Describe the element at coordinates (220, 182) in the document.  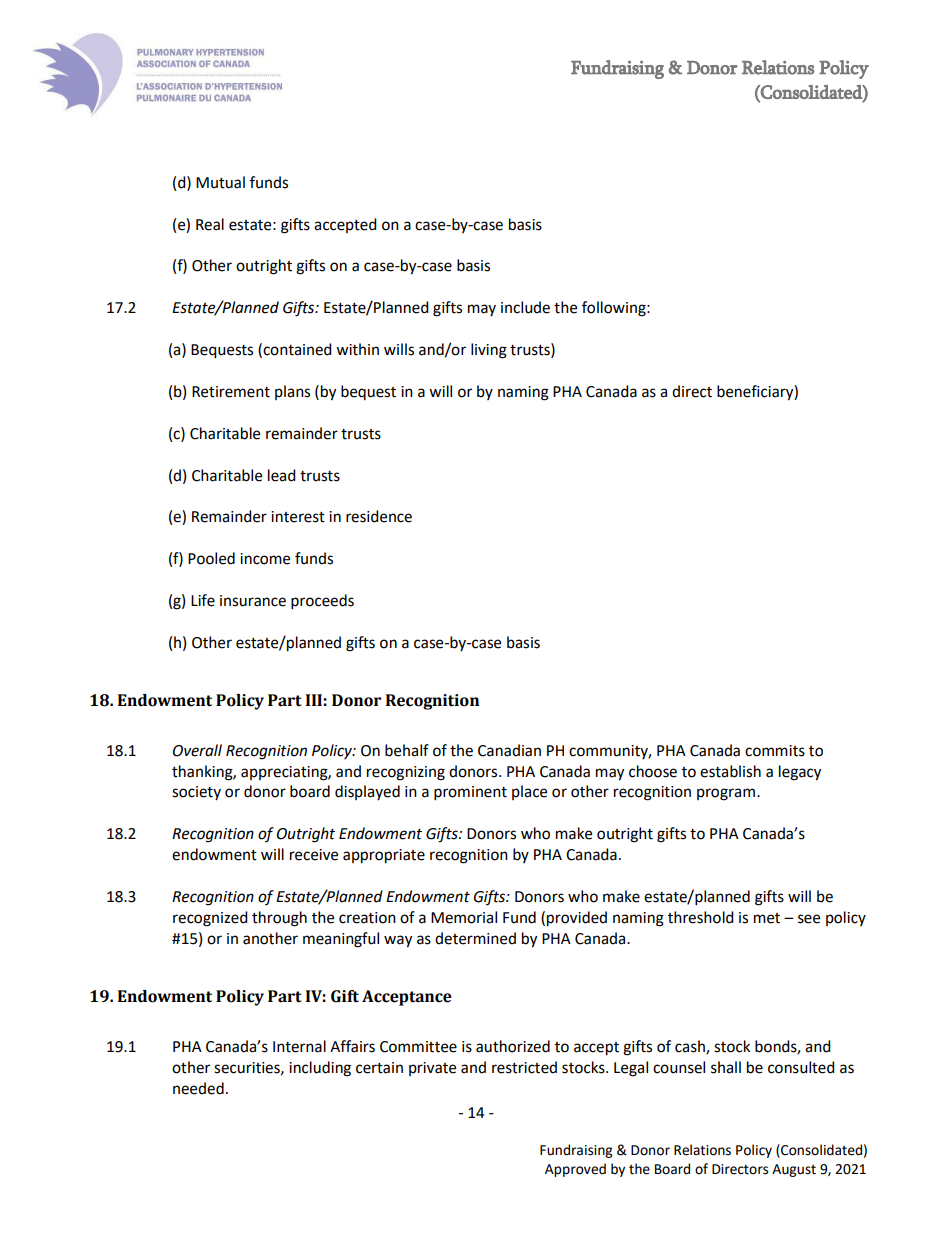
I see `Mutual` at that location.
